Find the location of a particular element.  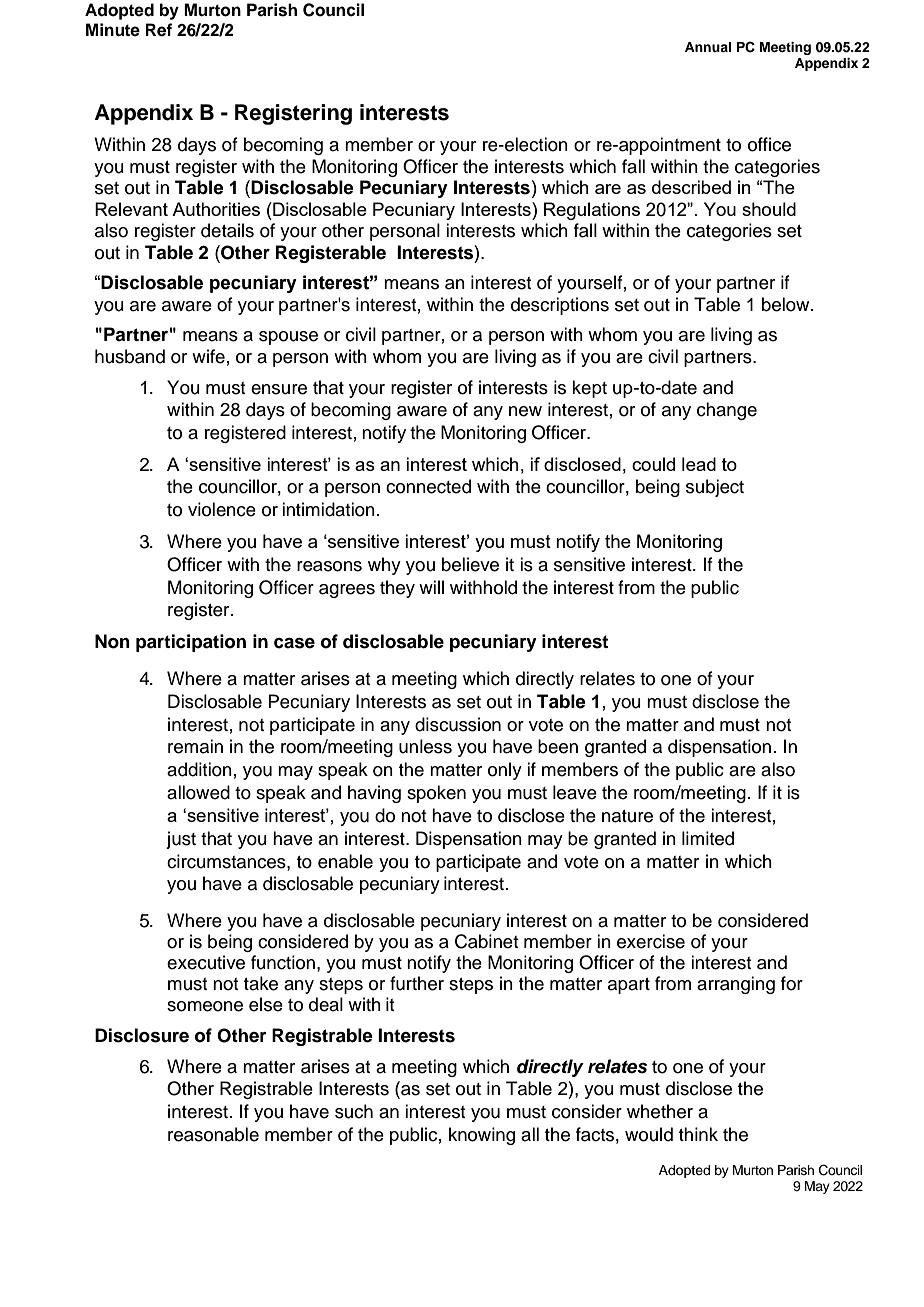

will is located at coordinates (431, 587).
